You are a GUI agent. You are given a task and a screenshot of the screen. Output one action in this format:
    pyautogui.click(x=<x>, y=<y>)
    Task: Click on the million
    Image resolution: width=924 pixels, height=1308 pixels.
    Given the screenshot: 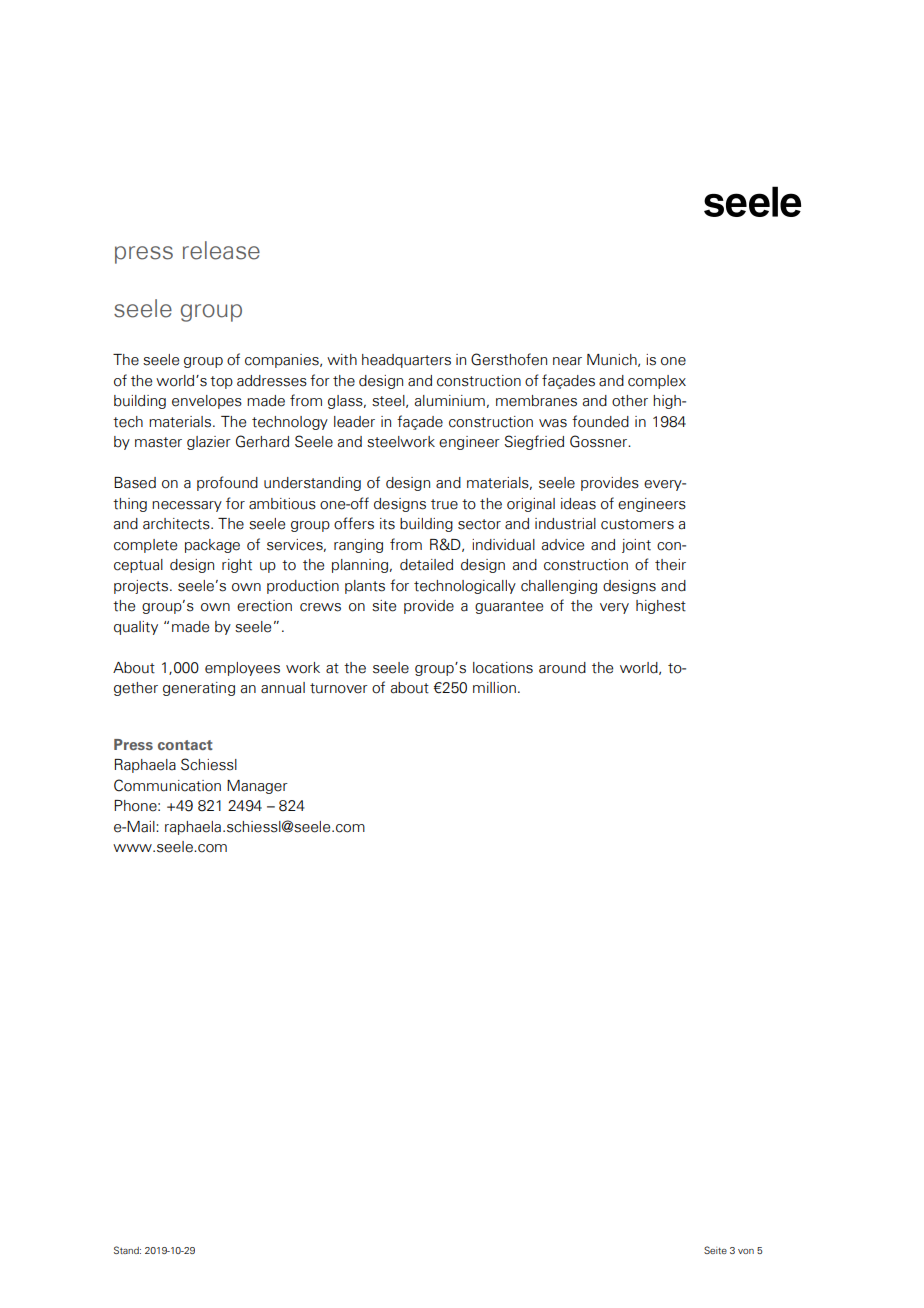 What is the action you would take?
    pyautogui.click(x=494, y=688)
